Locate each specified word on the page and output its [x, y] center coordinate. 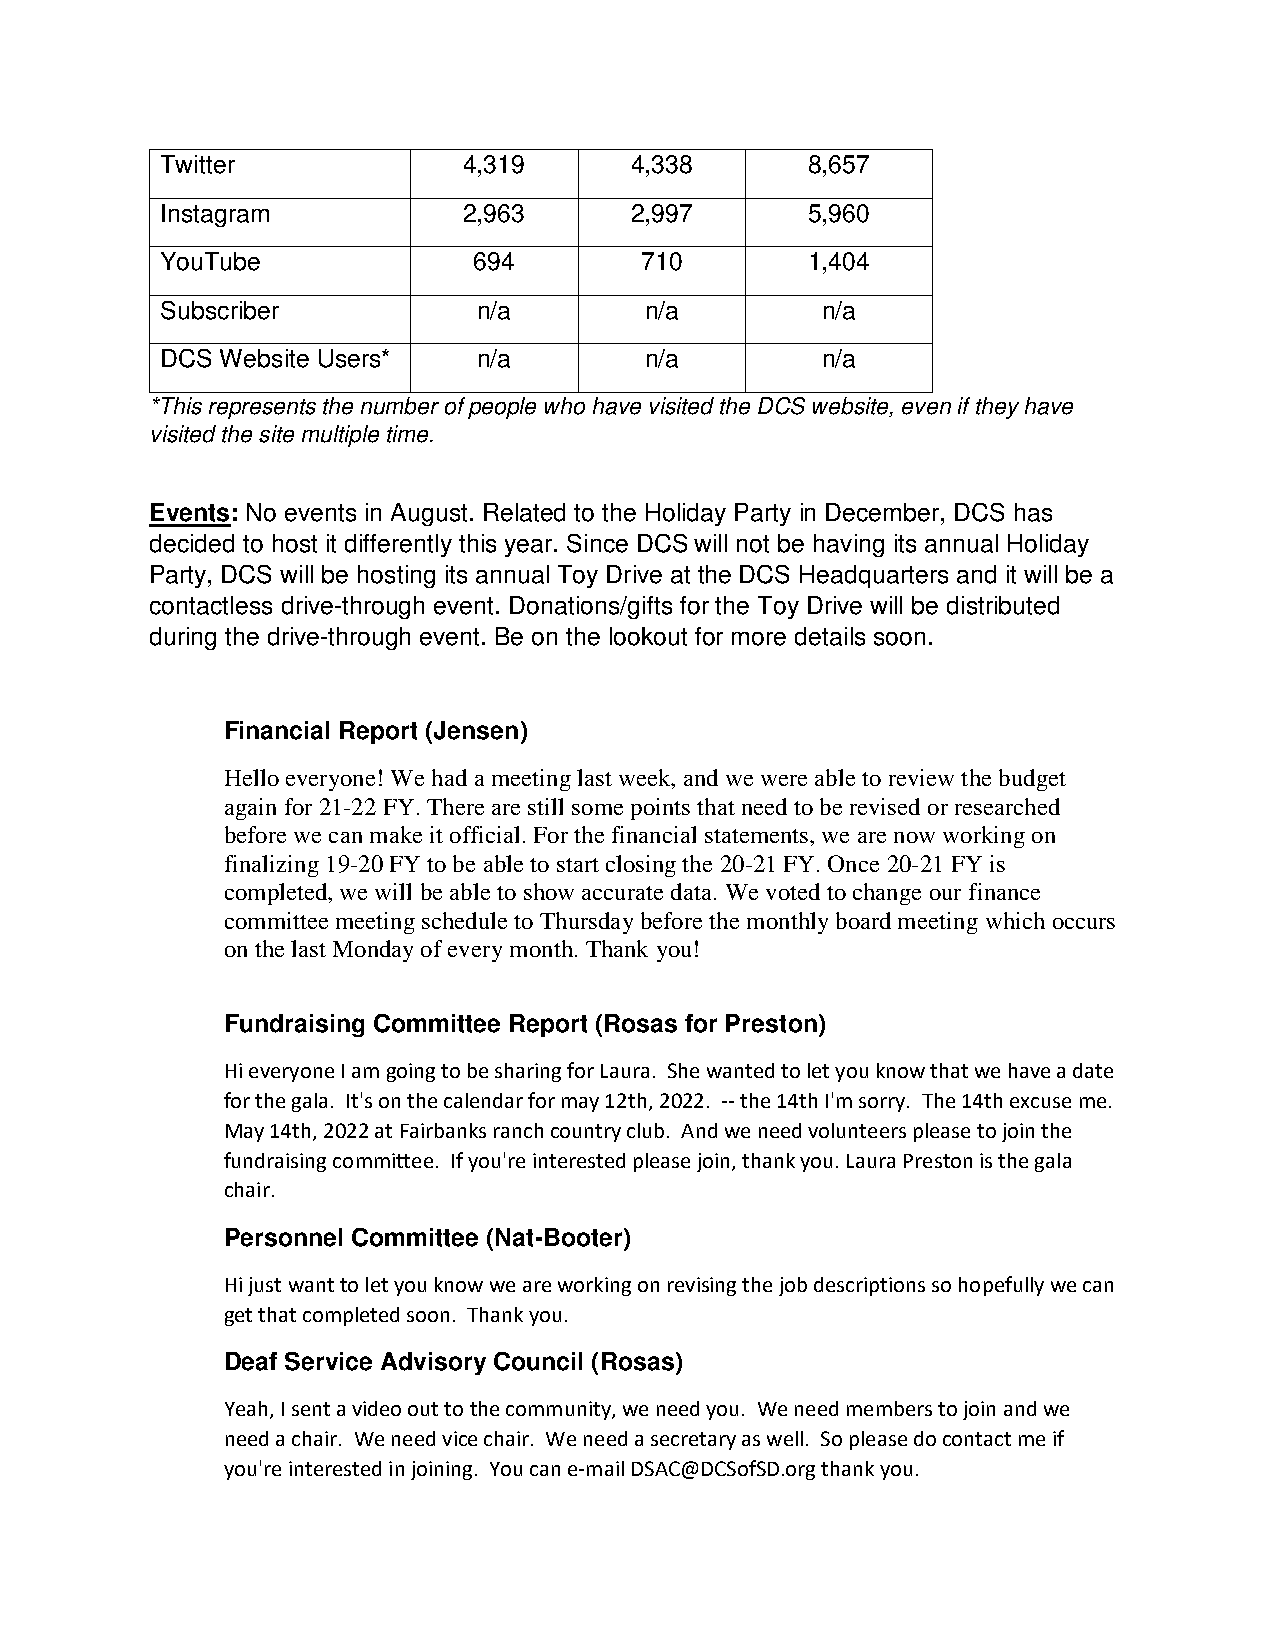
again [250, 809]
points [660, 809]
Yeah [246, 1408]
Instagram [215, 215]
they [997, 408]
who [565, 406]
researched [1007, 806]
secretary [693, 1441]
